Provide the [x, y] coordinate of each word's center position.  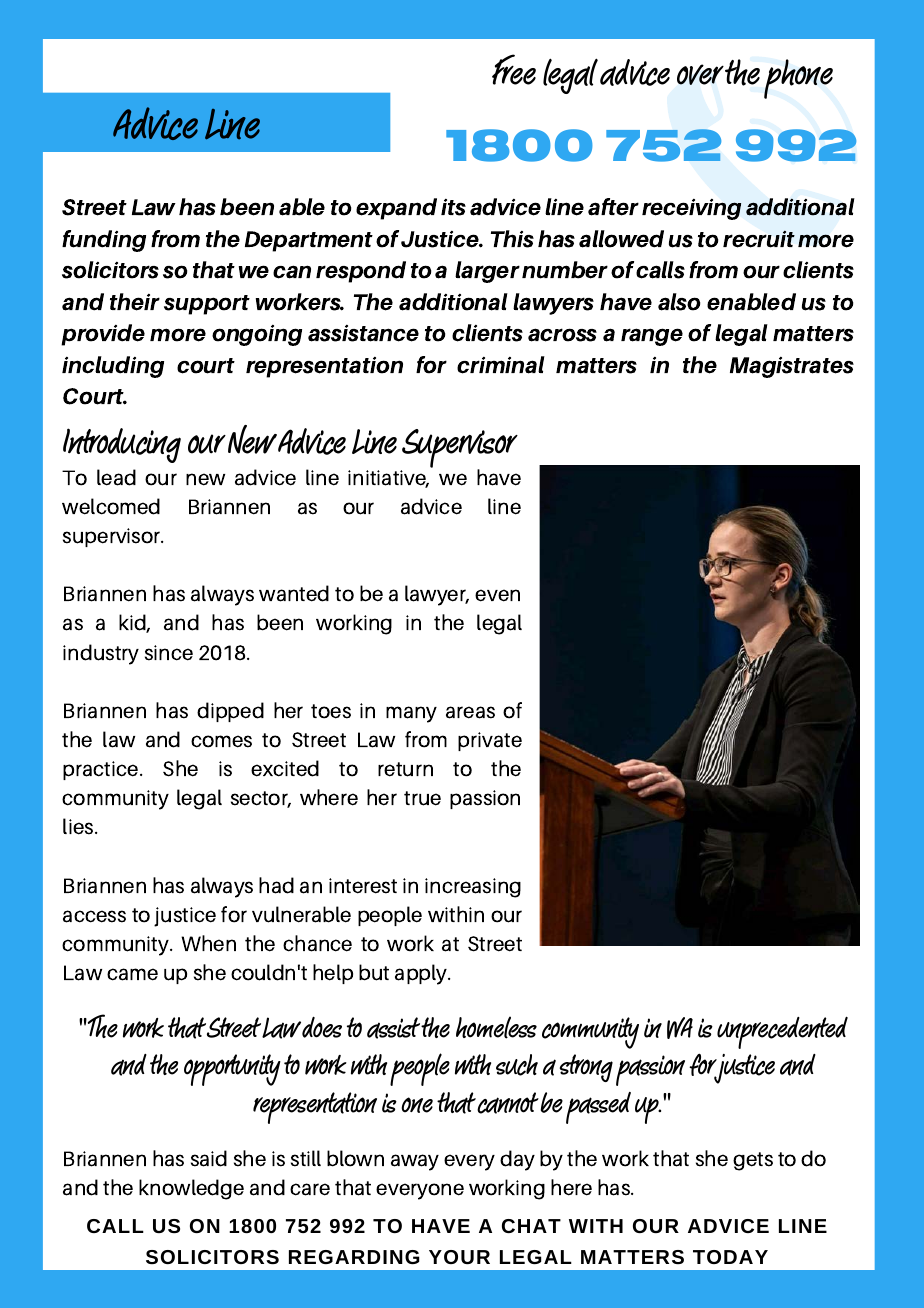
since [169, 653]
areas [470, 712]
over [700, 74]
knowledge [191, 1189]
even [497, 595]
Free [514, 69]
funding [104, 241]
